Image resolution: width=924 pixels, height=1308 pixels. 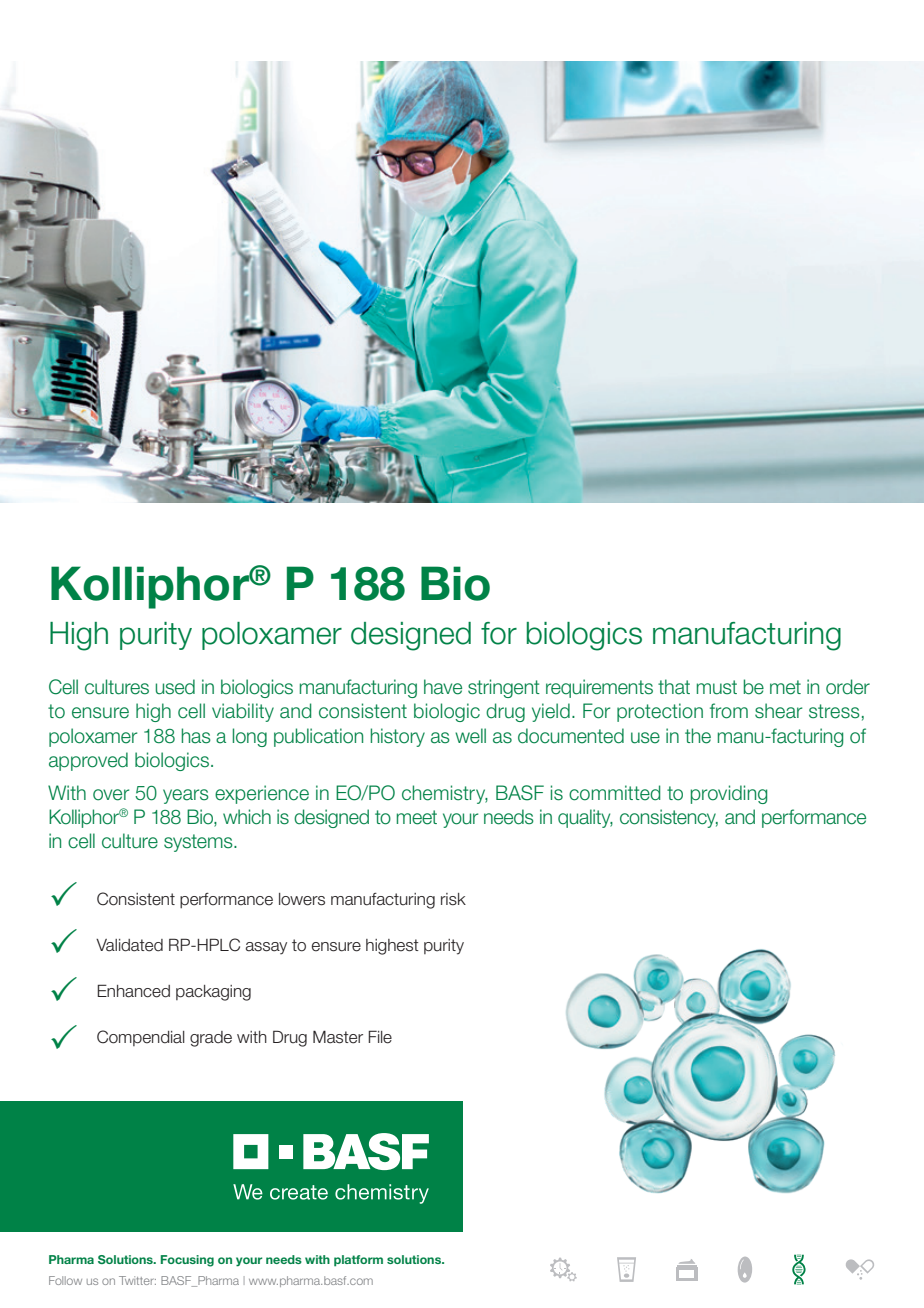 What do you see at coordinates (133, 991) in the screenshot?
I see `Enhanced` at bounding box center [133, 991].
